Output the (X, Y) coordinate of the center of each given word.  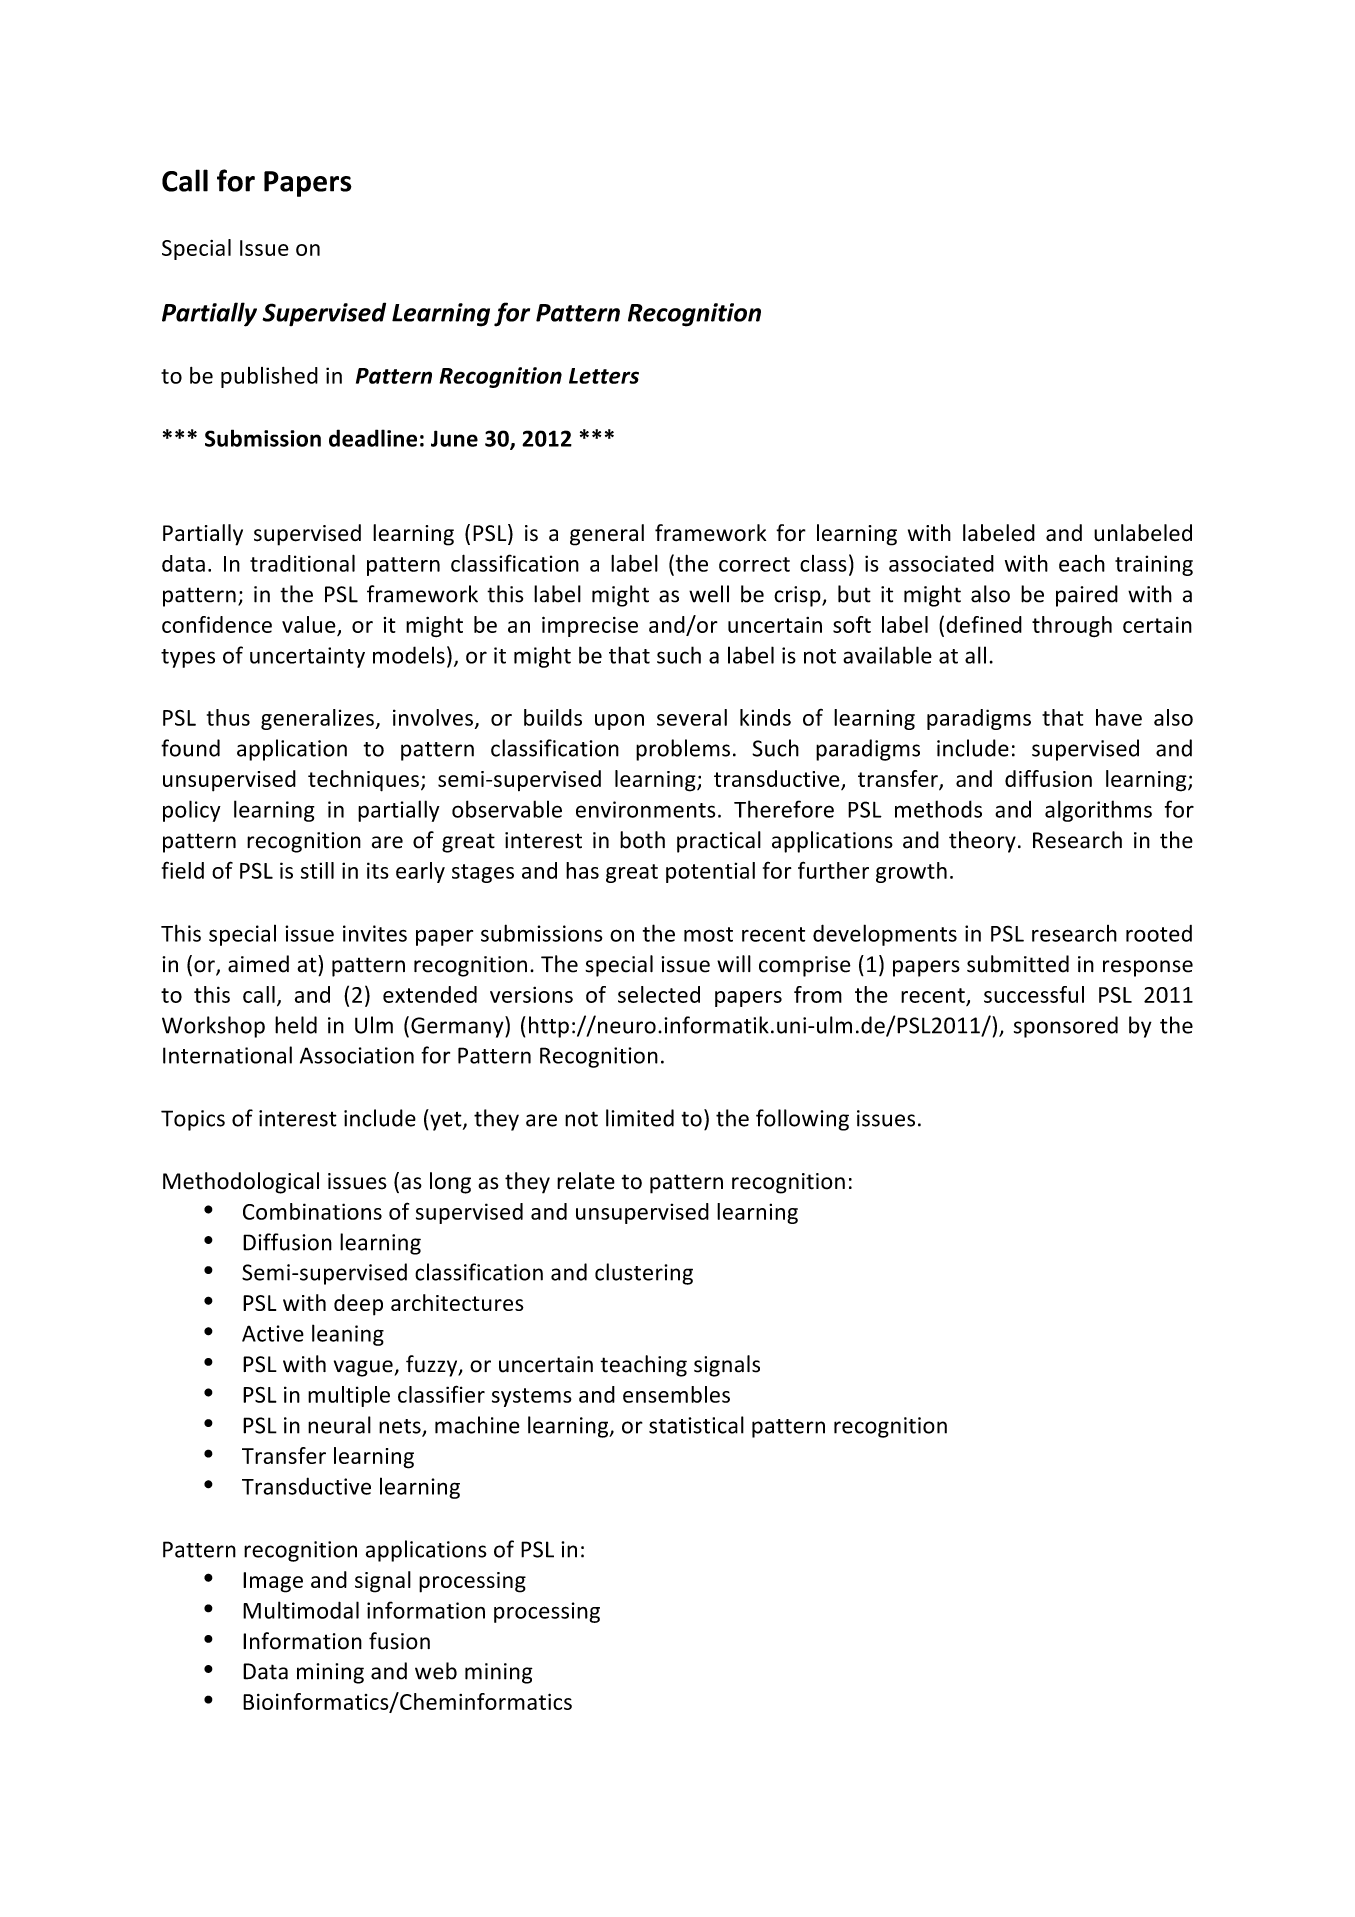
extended (430, 994)
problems (683, 750)
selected (659, 994)
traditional (302, 563)
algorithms (1098, 811)
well (709, 594)
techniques (363, 781)
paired (1087, 596)
